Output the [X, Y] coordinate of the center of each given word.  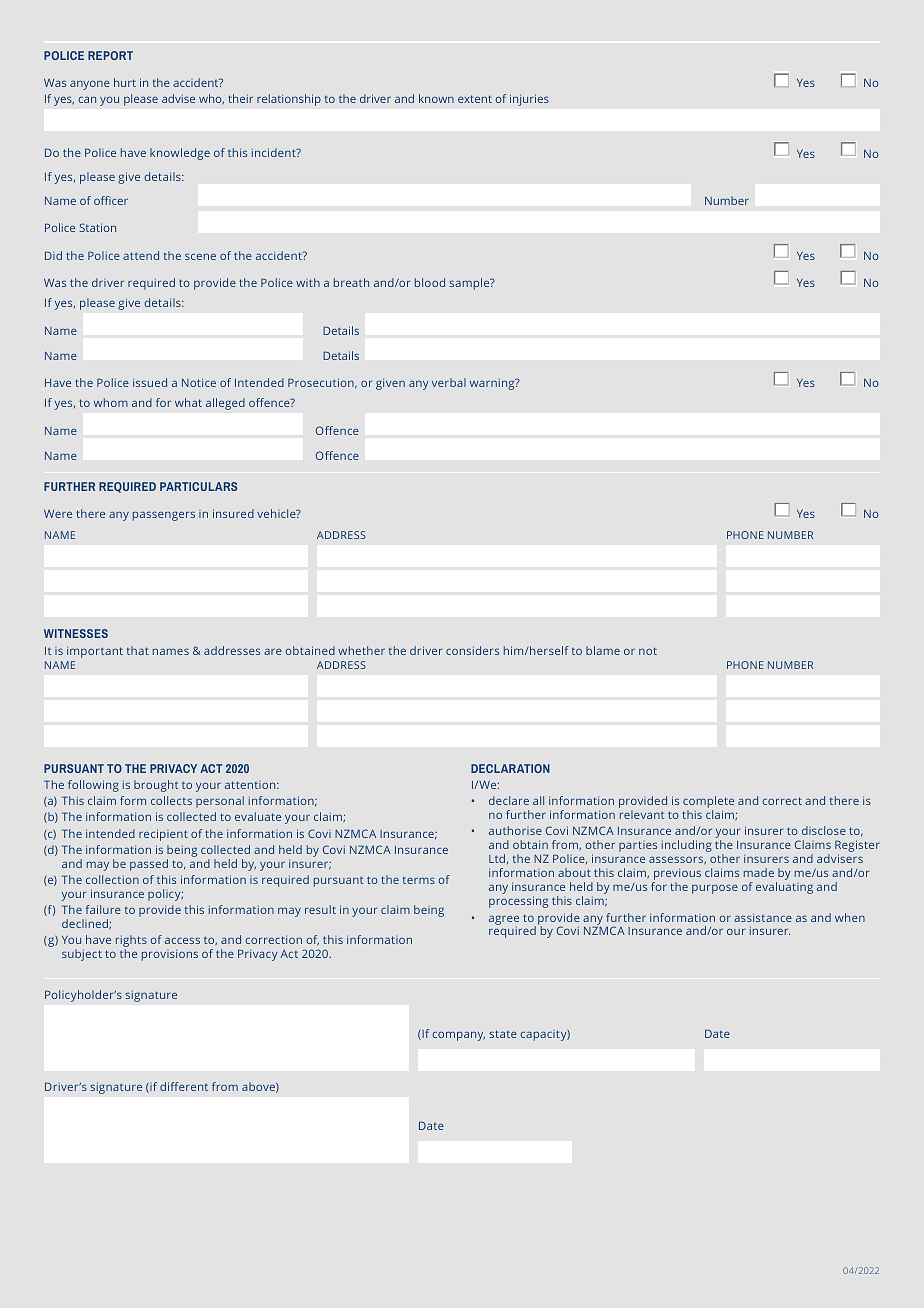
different [184, 1086]
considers [472, 650]
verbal [449, 382]
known [436, 98]
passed [149, 865]
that [138, 650]
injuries [529, 100]
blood [430, 282]
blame [603, 650]
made [759, 872]
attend [141, 255]
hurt [125, 82]
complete [708, 803]
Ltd [498, 859]
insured [233, 513]
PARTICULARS [198, 486]
